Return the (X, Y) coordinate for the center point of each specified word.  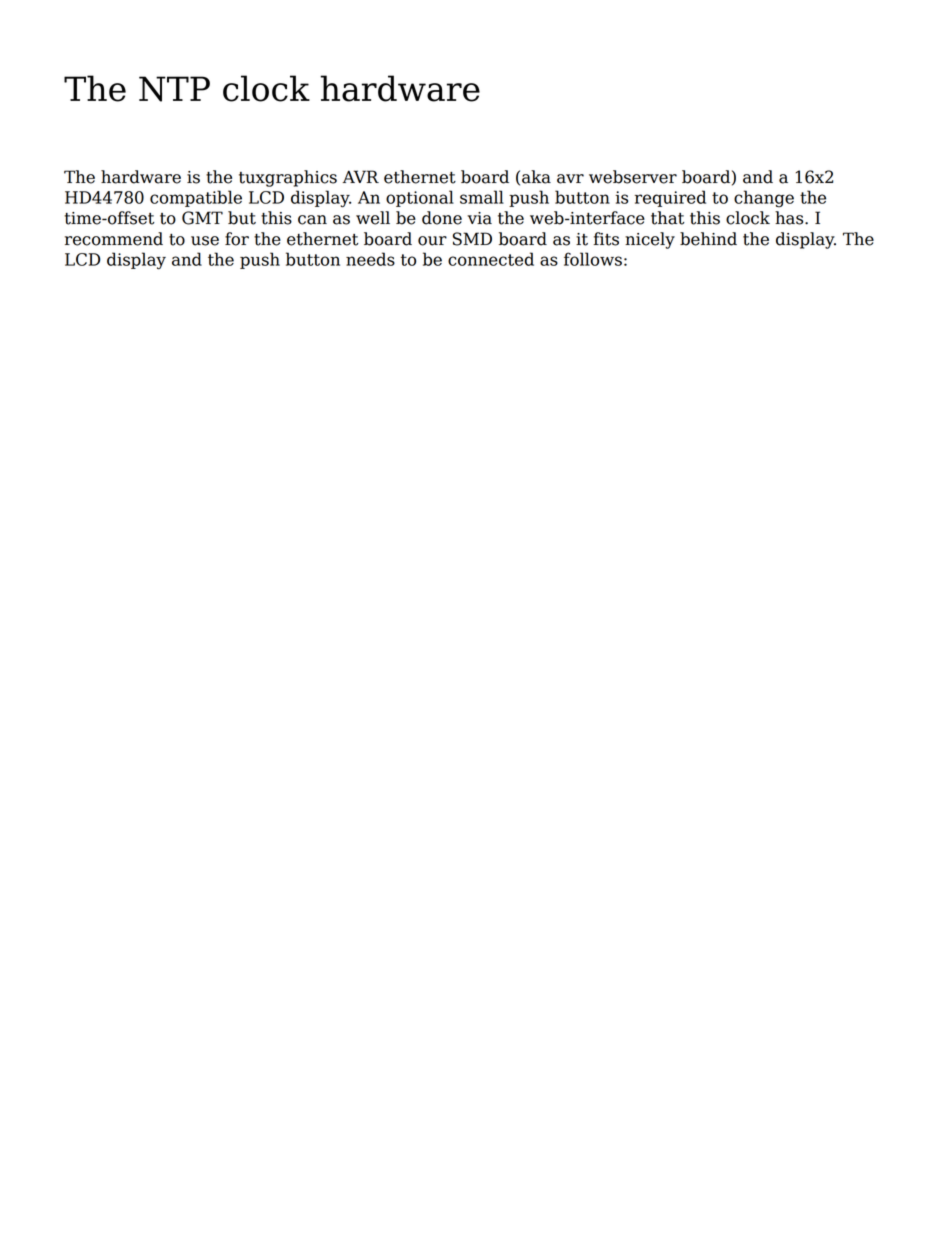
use (205, 241)
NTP (174, 89)
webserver (633, 177)
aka (536, 177)
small (482, 197)
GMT (202, 218)
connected (491, 259)
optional (420, 198)
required (670, 198)
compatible (196, 198)
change (764, 199)
